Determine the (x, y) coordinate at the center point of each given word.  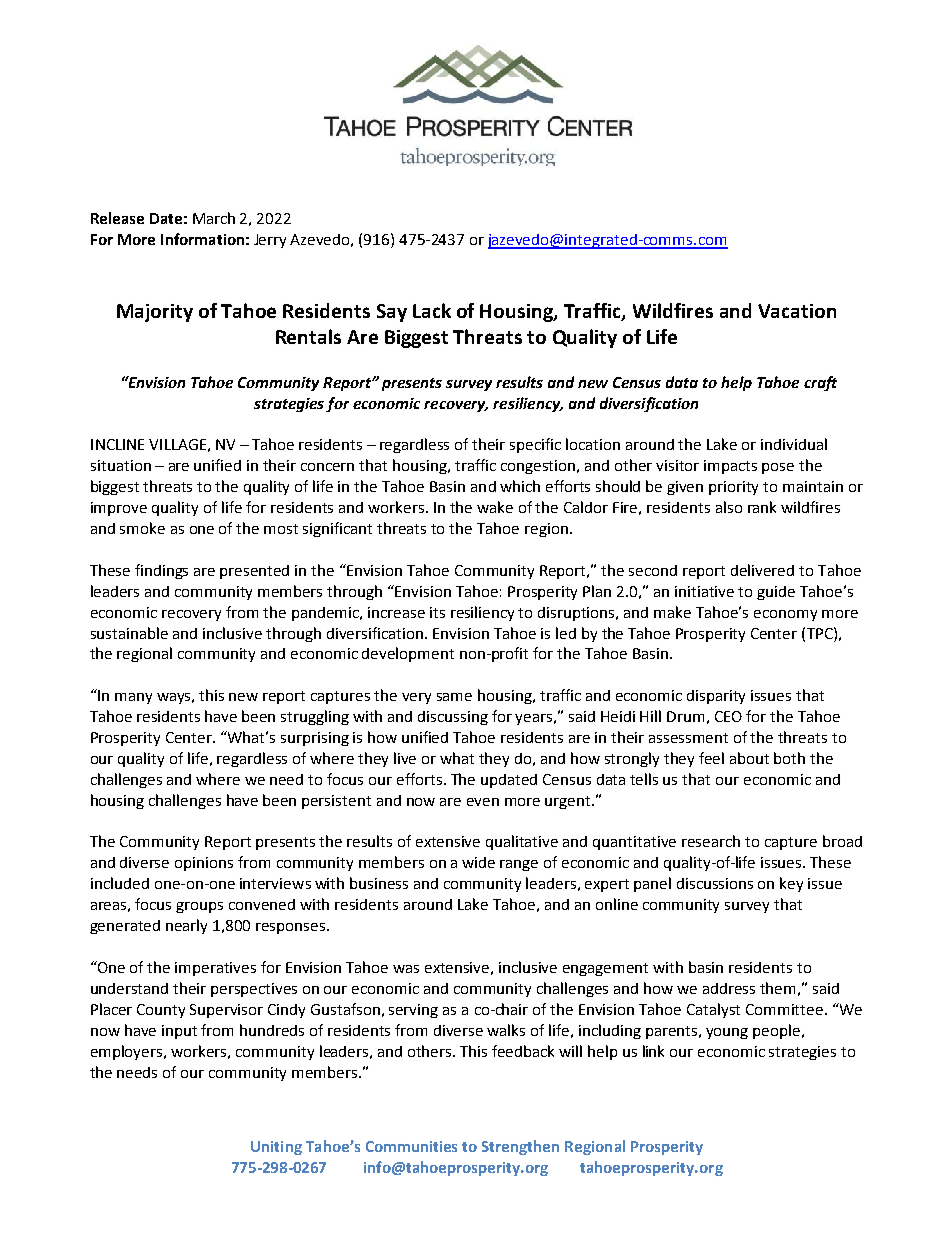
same (454, 697)
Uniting (276, 1148)
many (133, 698)
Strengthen (520, 1147)
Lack (432, 310)
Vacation (797, 311)
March (214, 218)
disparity (716, 697)
